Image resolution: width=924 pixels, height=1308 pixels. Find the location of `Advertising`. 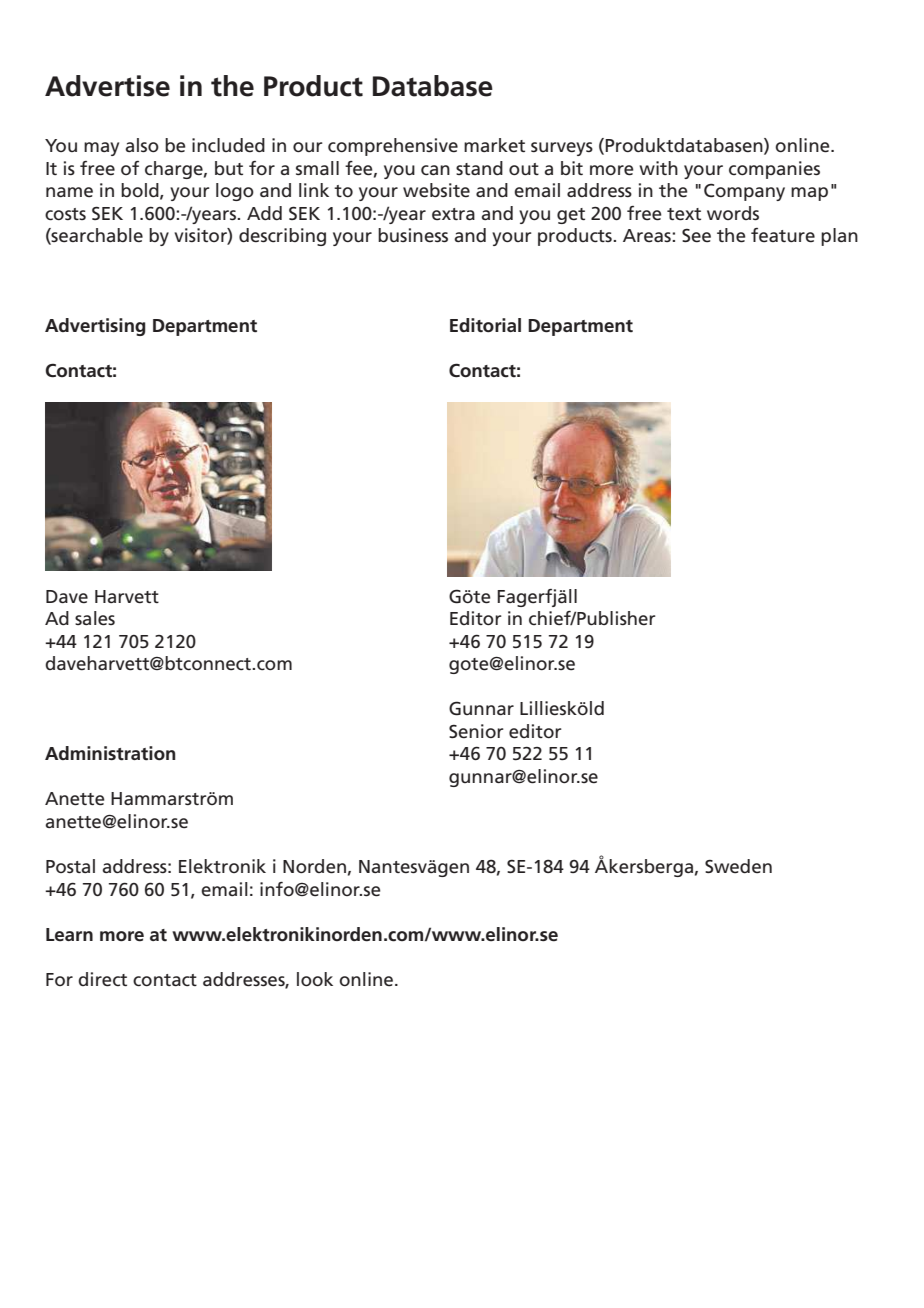

Advertising is located at coordinates (95, 327).
